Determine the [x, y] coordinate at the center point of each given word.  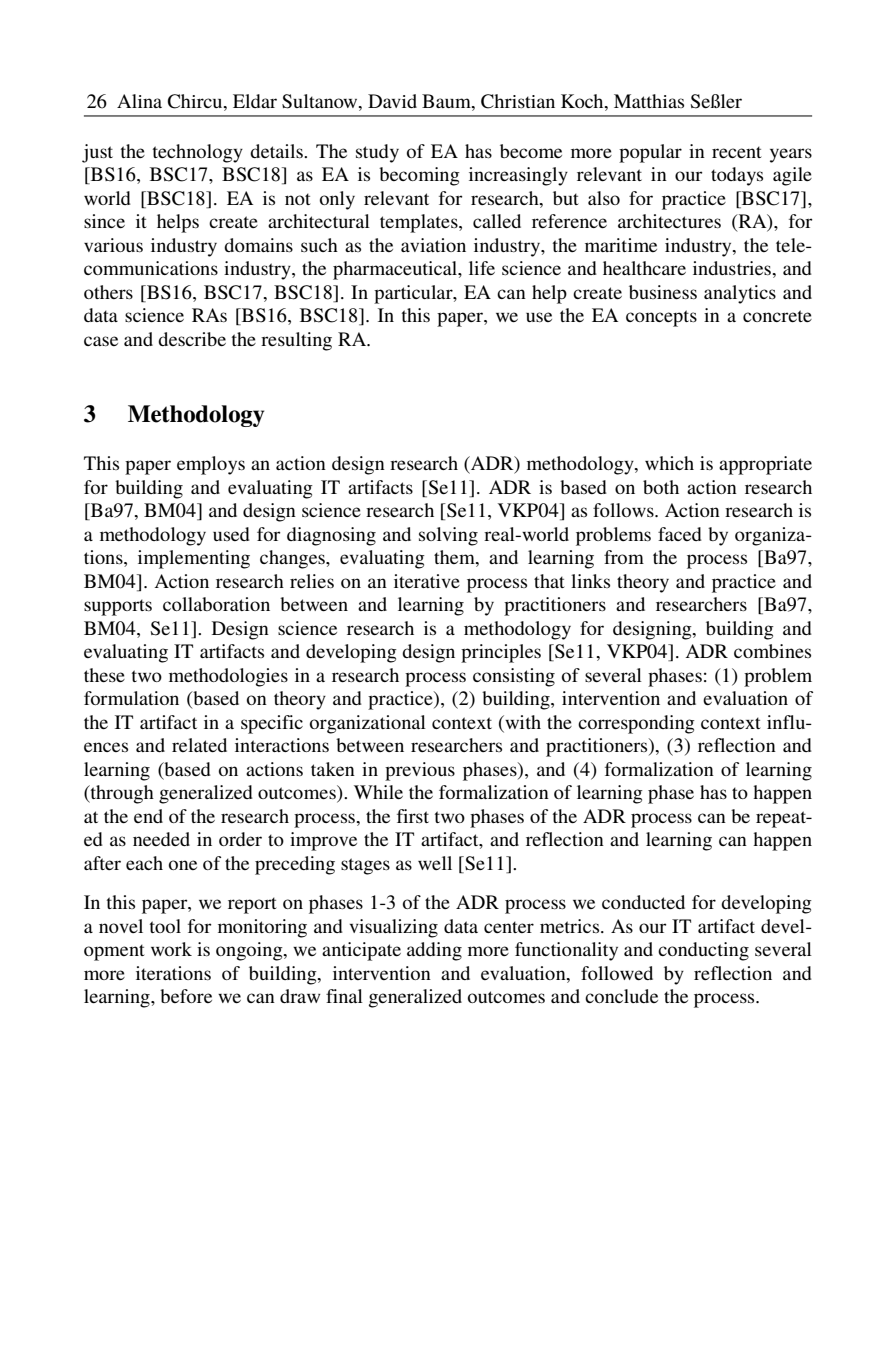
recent [737, 152]
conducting [703, 951]
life [482, 268]
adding [434, 951]
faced [680, 534]
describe [192, 339]
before [186, 996]
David [392, 101]
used [231, 534]
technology [198, 153]
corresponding [636, 724]
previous [420, 771]
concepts [661, 318]
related [199, 745]
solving [448, 536]
